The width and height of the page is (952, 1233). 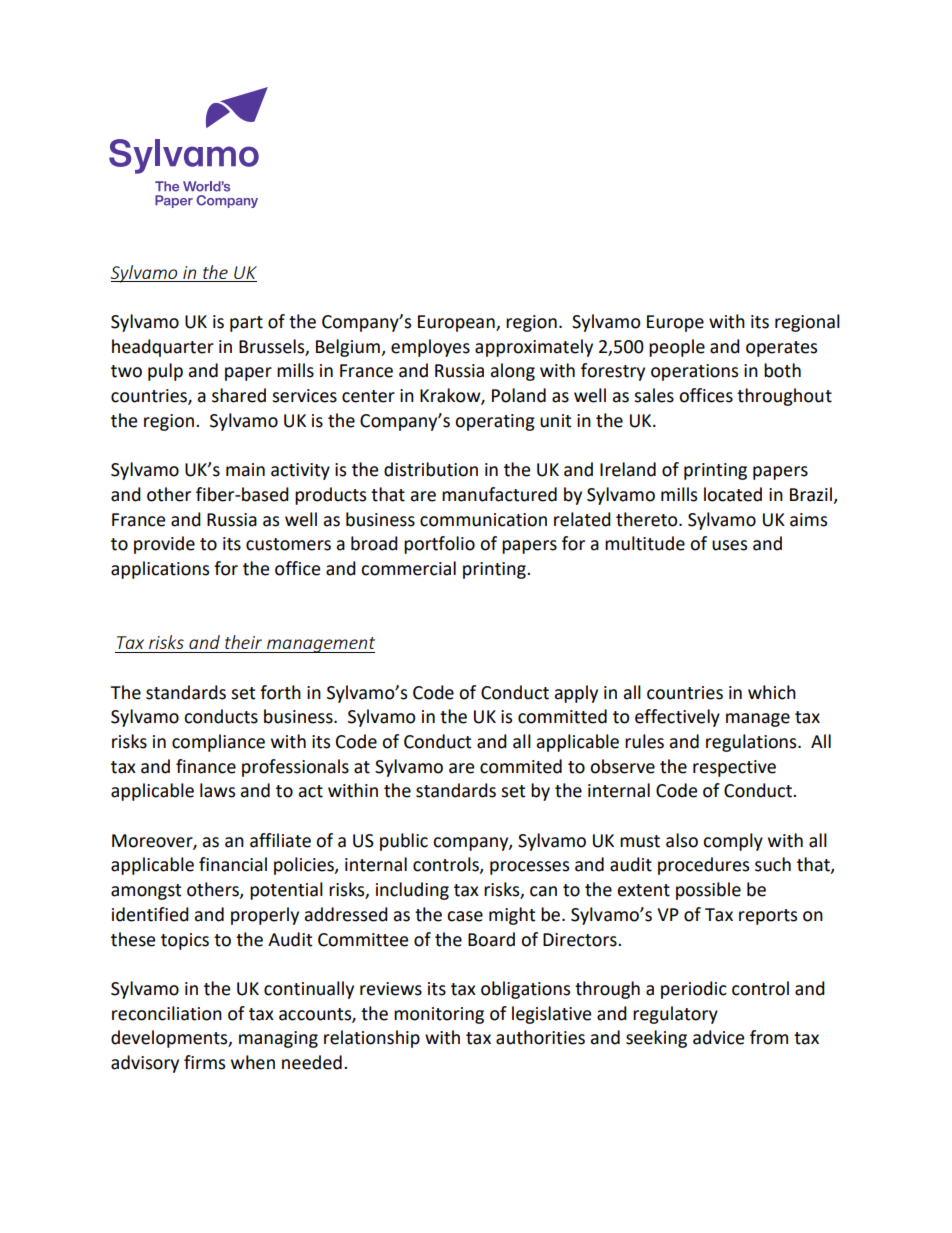 What do you see at coordinates (483, 520) in the page?
I see `communication` at bounding box center [483, 520].
